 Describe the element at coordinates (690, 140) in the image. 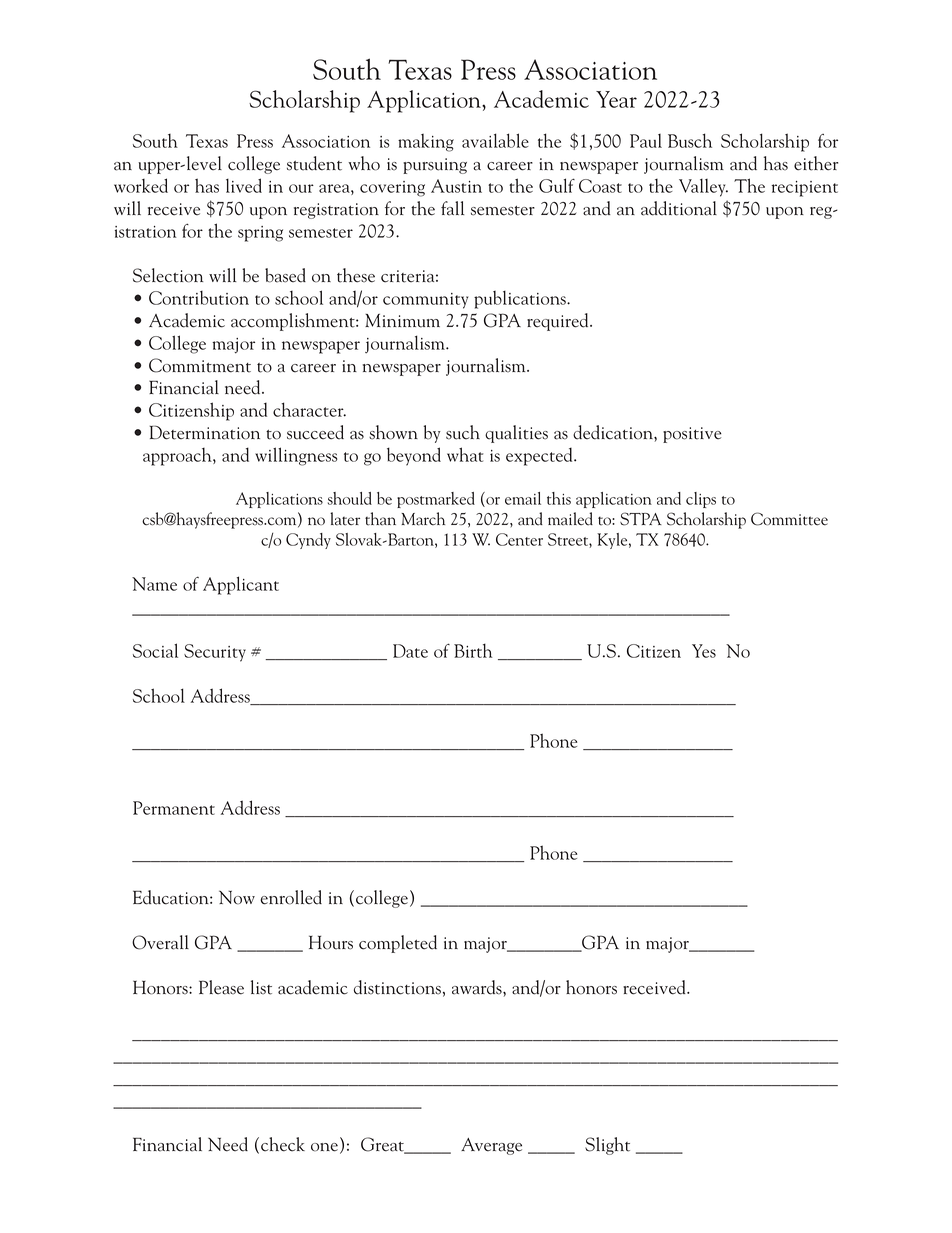

I see `Busch` at that location.
